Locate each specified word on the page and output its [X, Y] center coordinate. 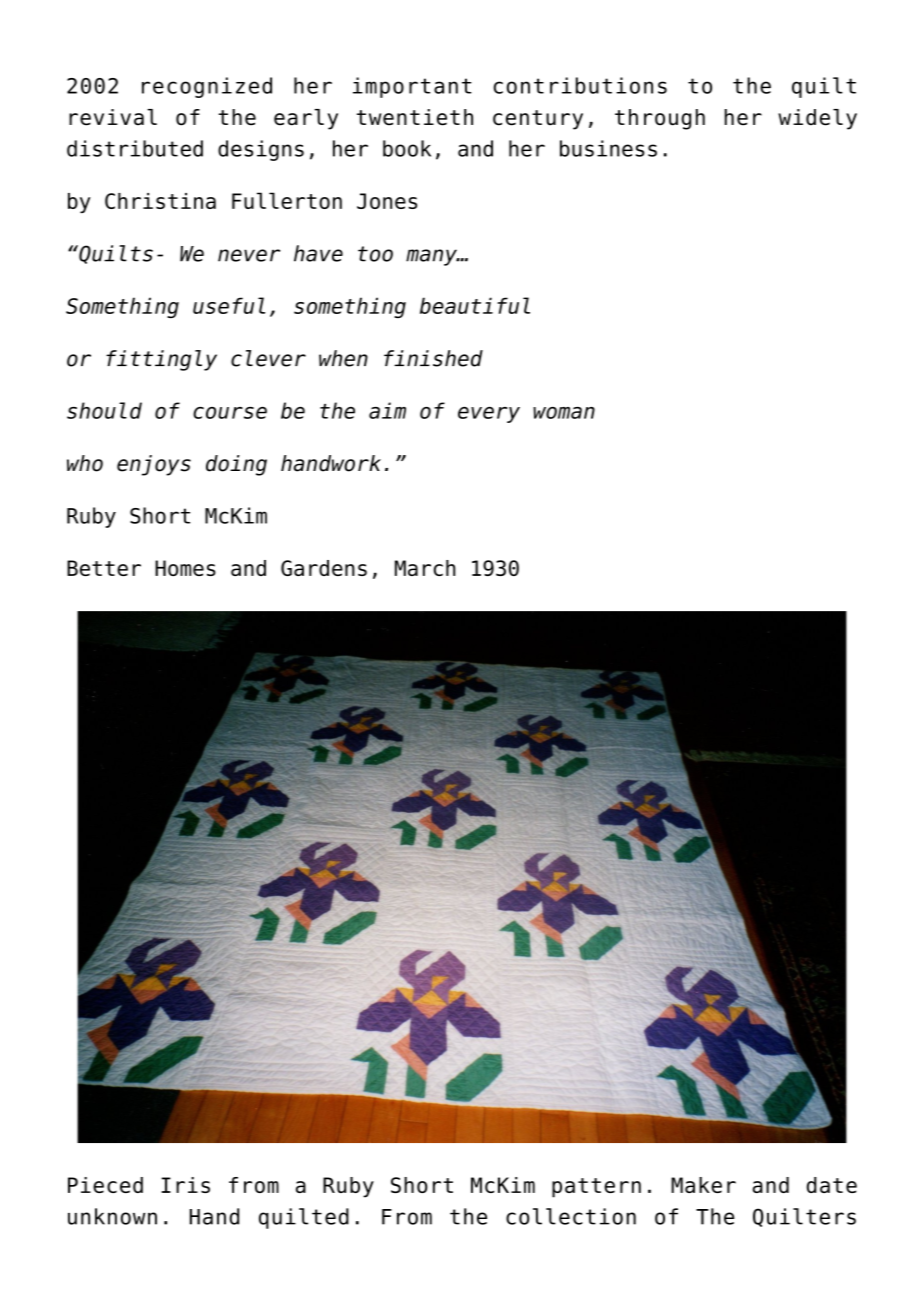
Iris [185, 1185]
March [425, 568]
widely [817, 119]
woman [564, 413]
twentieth [415, 117]
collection [571, 1216]
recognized [207, 87]
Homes [185, 568]
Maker [703, 1185]
